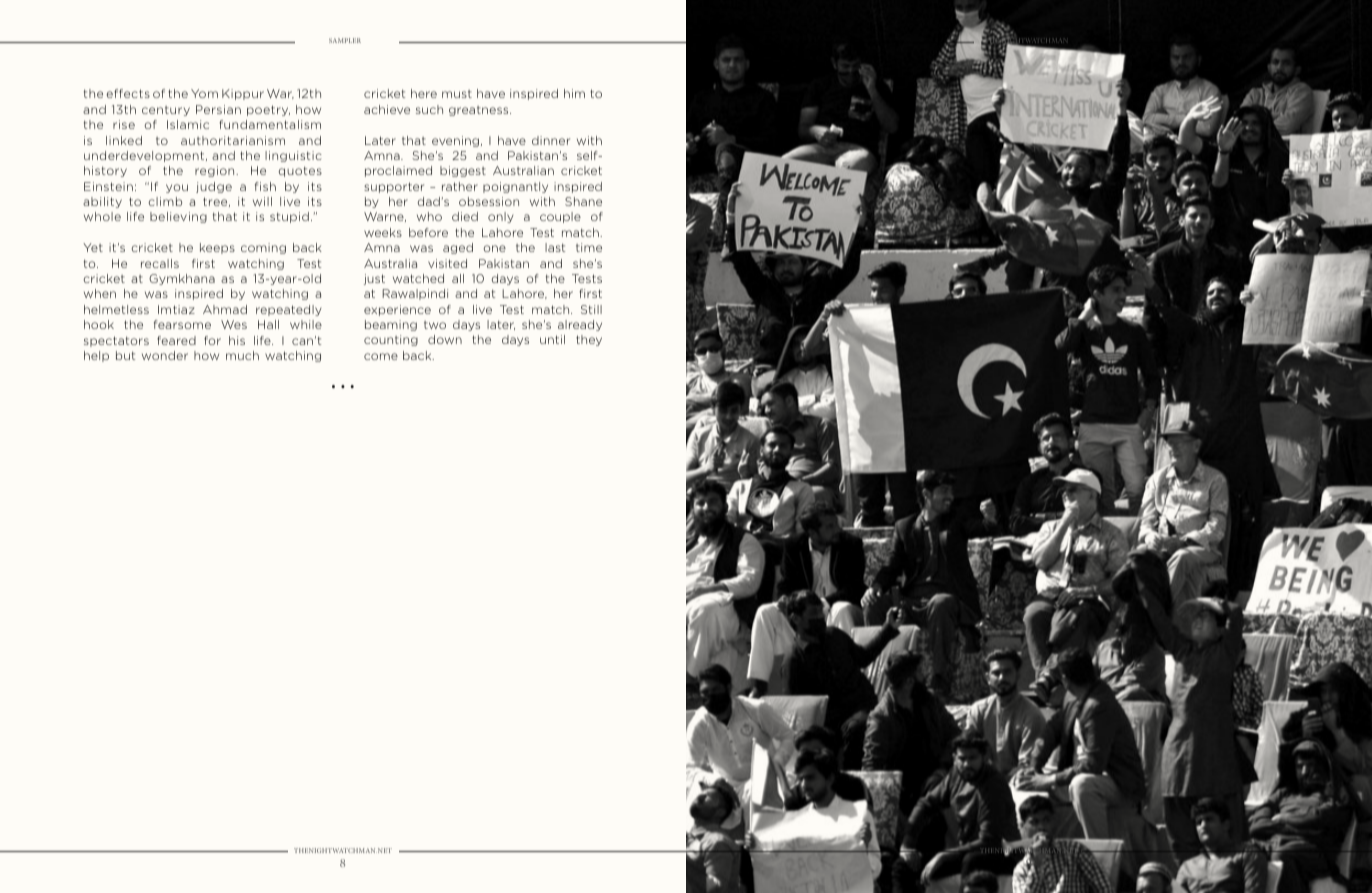 The height and width of the screenshot is (893, 1372). Describe the element at coordinates (515, 187) in the screenshot. I see `poignantly` at that location.
